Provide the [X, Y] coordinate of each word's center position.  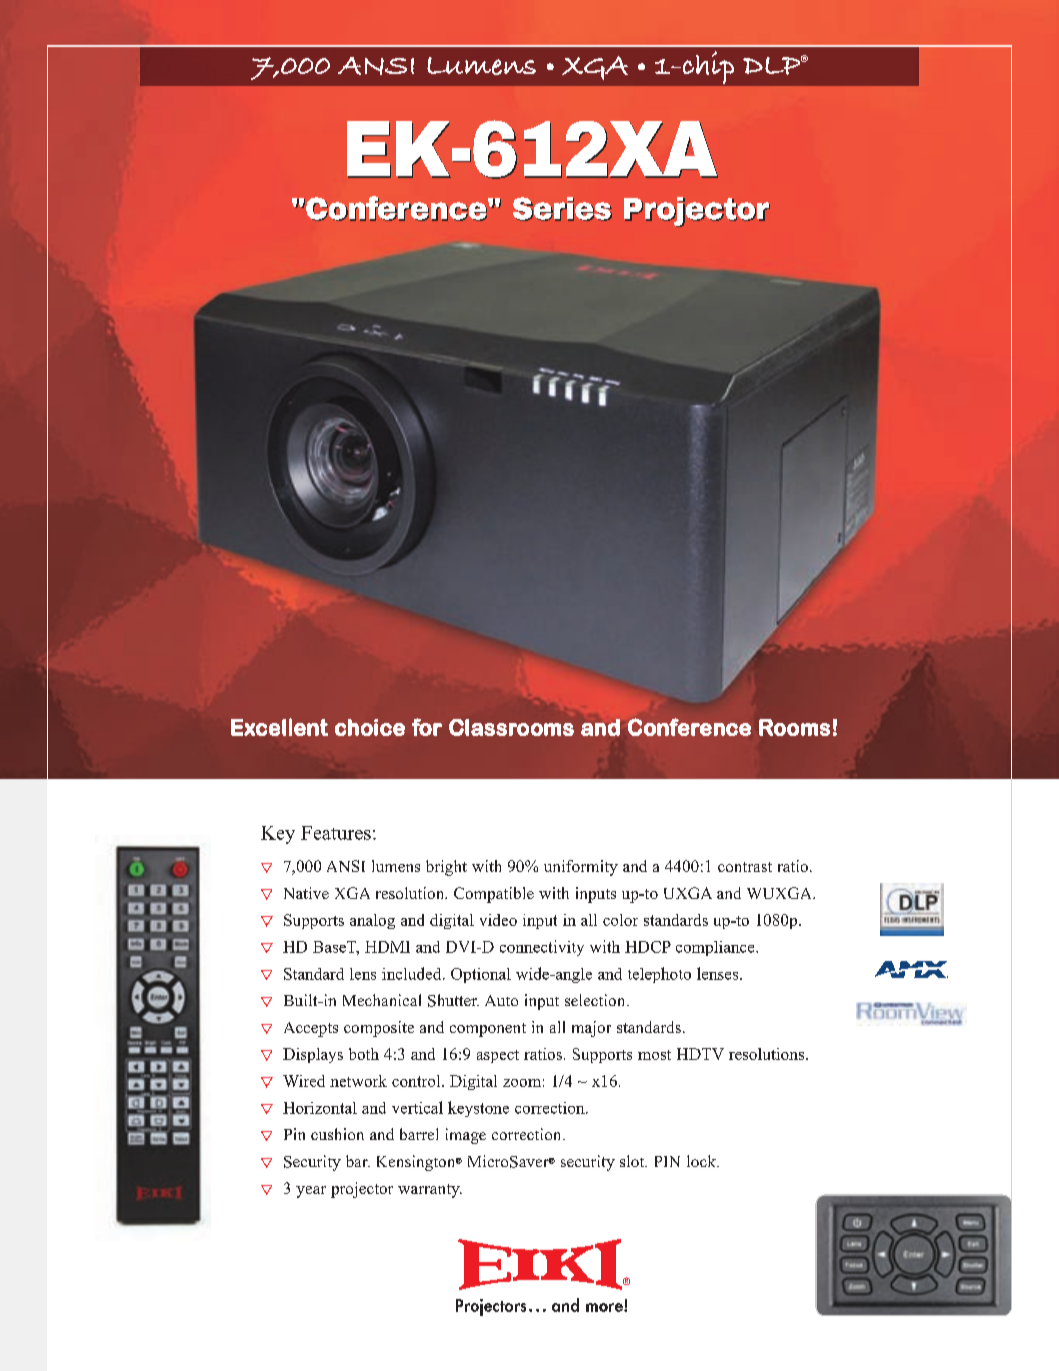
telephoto [659, 975]
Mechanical [382, 1000]
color [620, 920]
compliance [716, 948]
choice [370, 727]
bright [446, 868]
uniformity [581, 868]
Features [336, 833]
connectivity [542, 948]
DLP [773, 65]
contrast [745, 867]
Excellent [279, 727]
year [311, 1192]
